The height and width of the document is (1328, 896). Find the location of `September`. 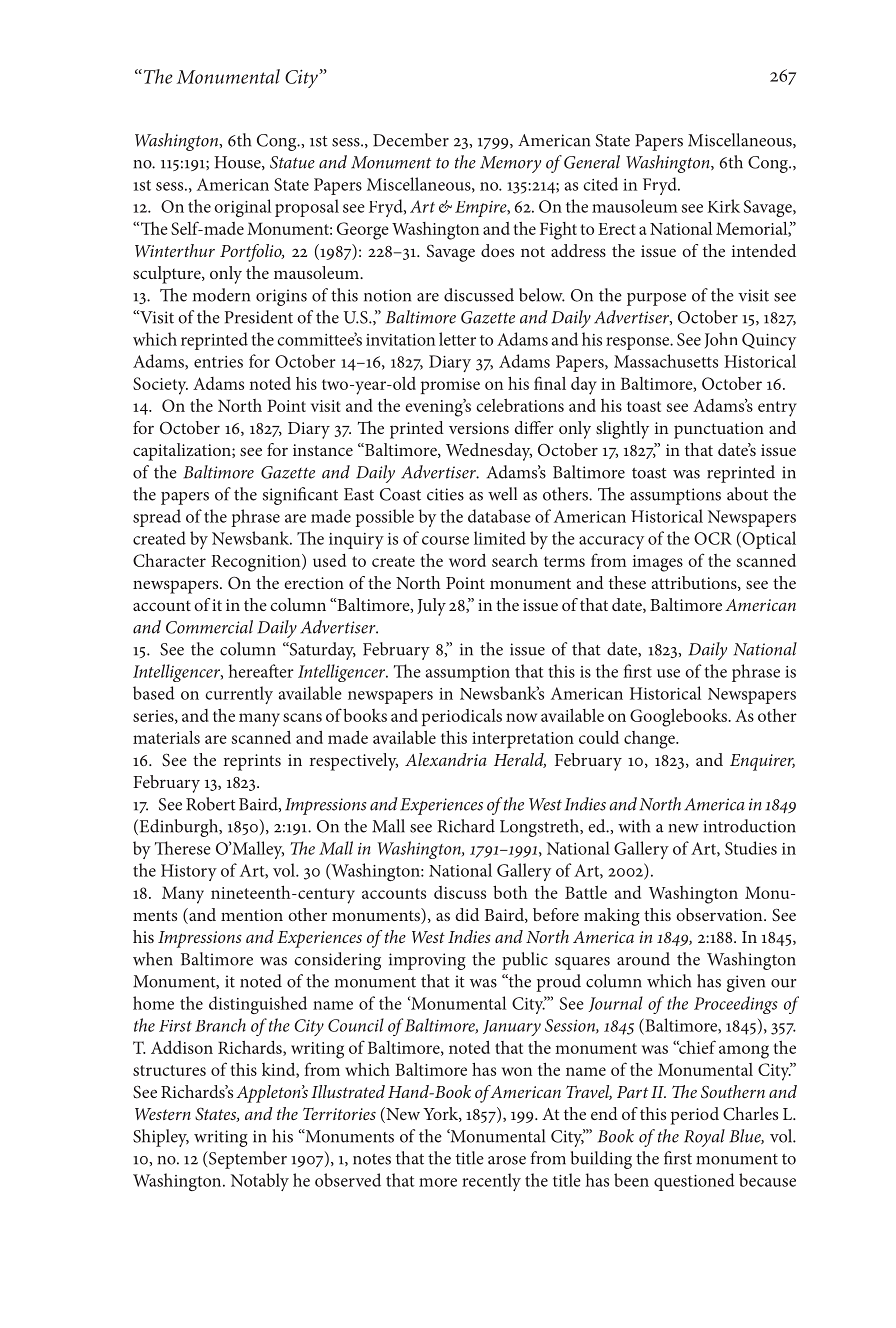

September is located at coordinates (247, 1160).
